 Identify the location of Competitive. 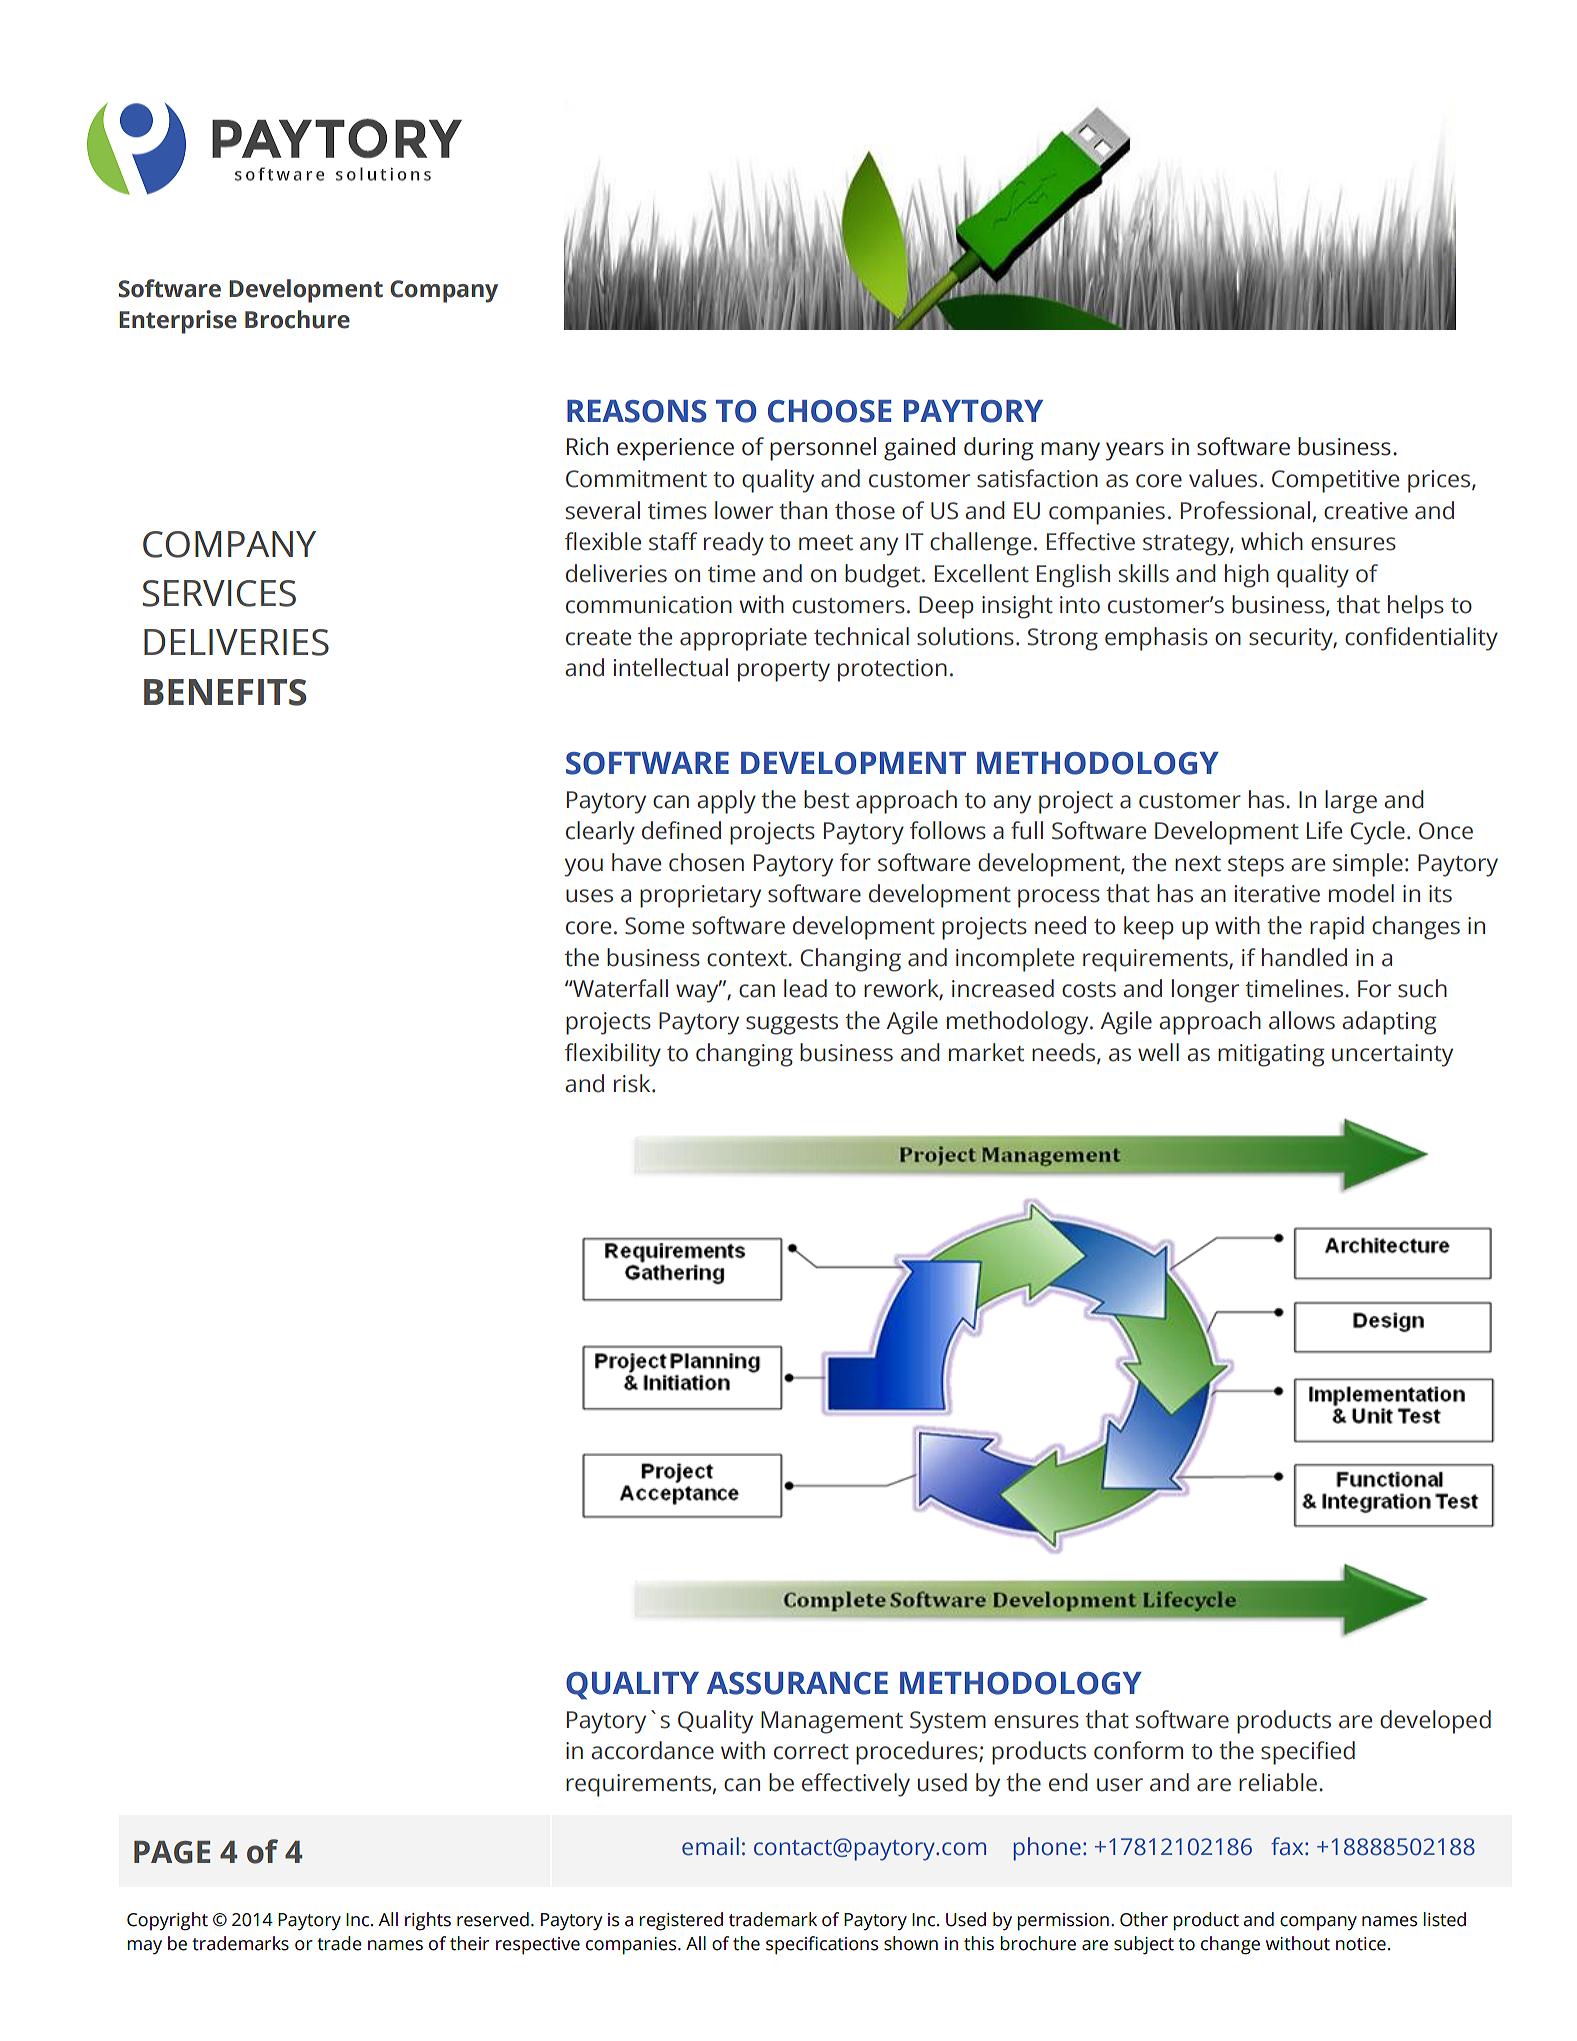
(1335, 481).
